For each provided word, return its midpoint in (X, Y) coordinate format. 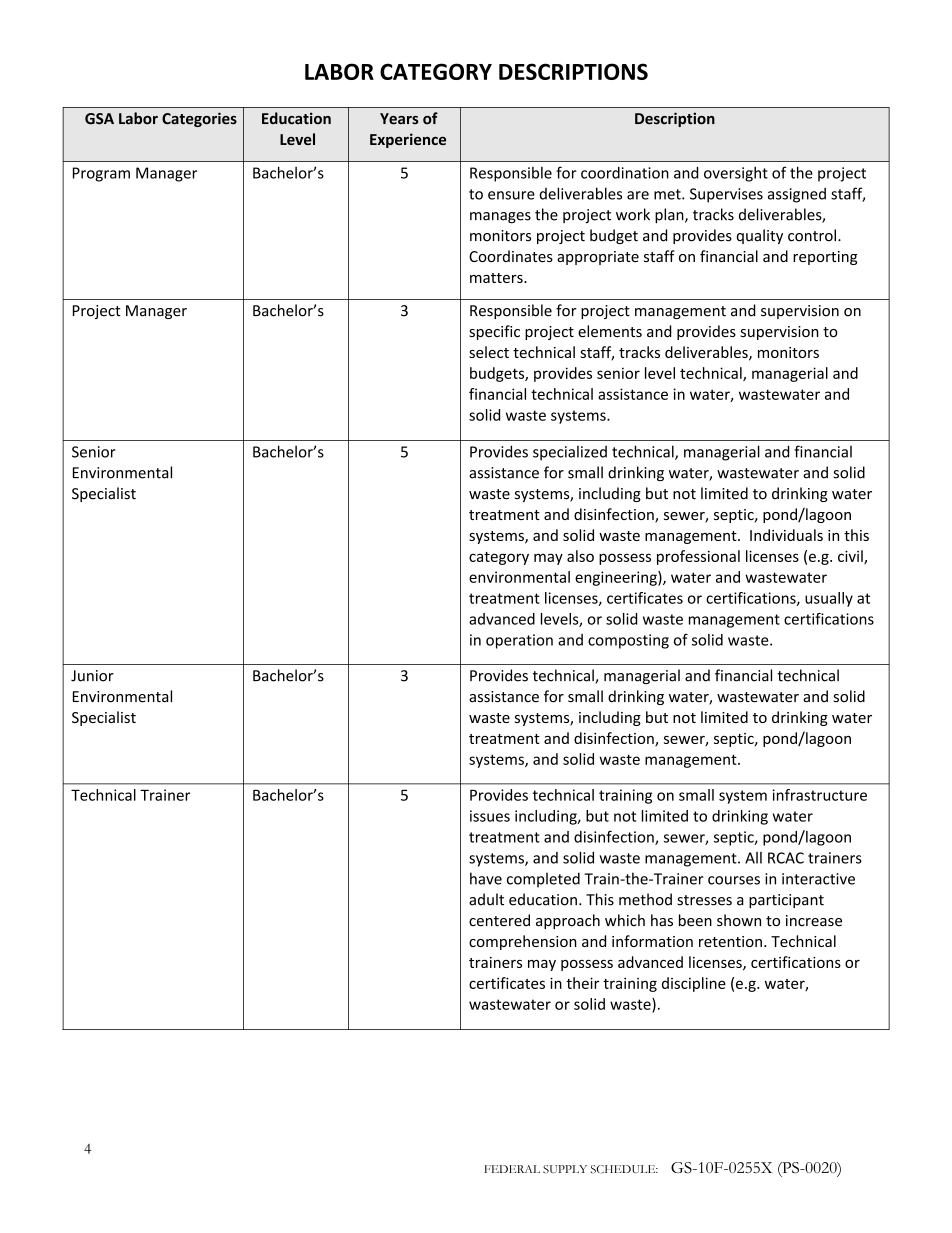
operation (519, 641)
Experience (408, 140)
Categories (199, 119)
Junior (92, 676)
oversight (736, 174)
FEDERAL (512, 1169)
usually (829, 599)
